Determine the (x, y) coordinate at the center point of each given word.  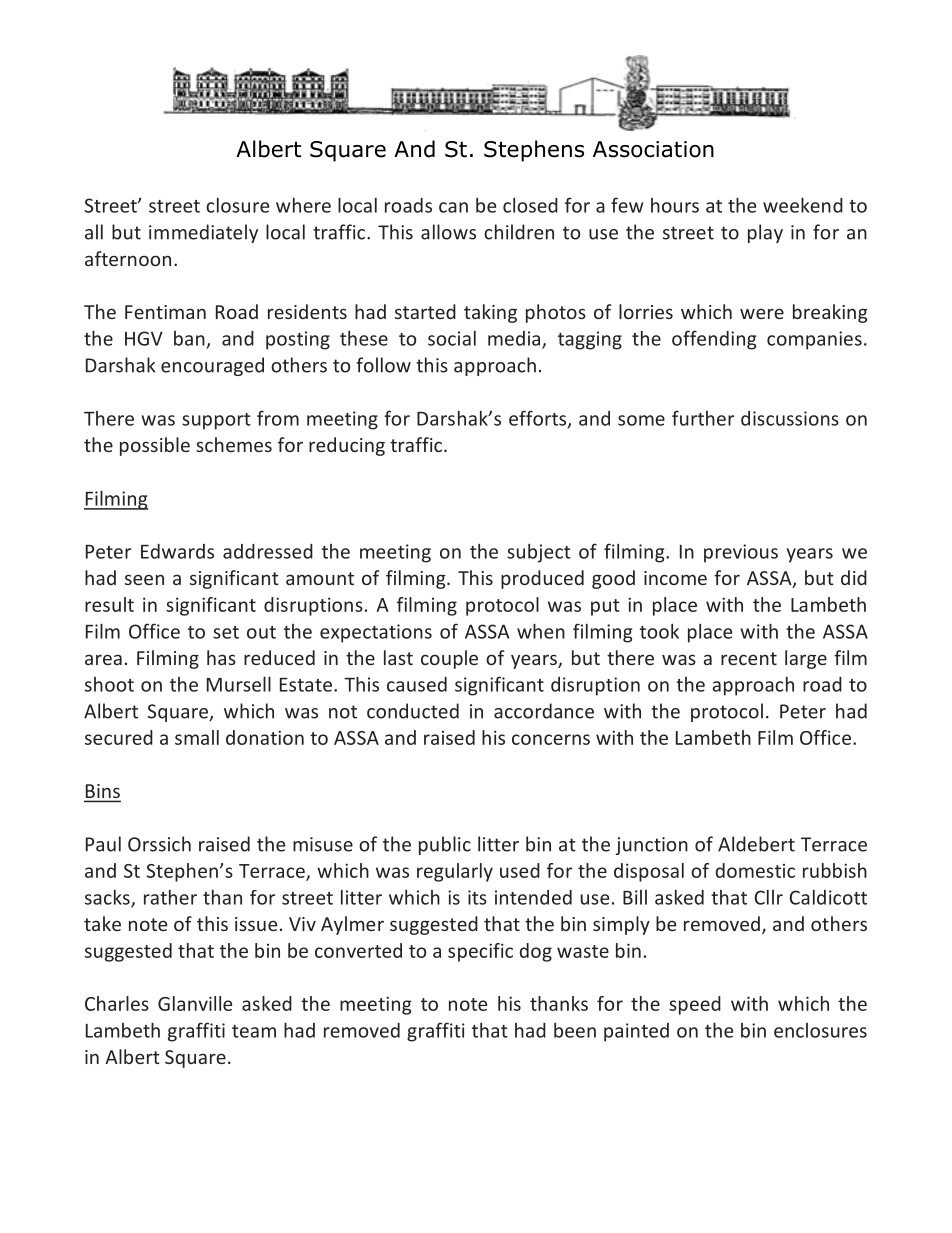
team (254, 1031)
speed (695, 1005)
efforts (539, 419)
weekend (803, 205)
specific (480, 952)
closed (530, 205)
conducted (413, 711)
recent (749, 658)
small (197, 737)
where (303, 205)
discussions (790, 418)
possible (155, 446)
